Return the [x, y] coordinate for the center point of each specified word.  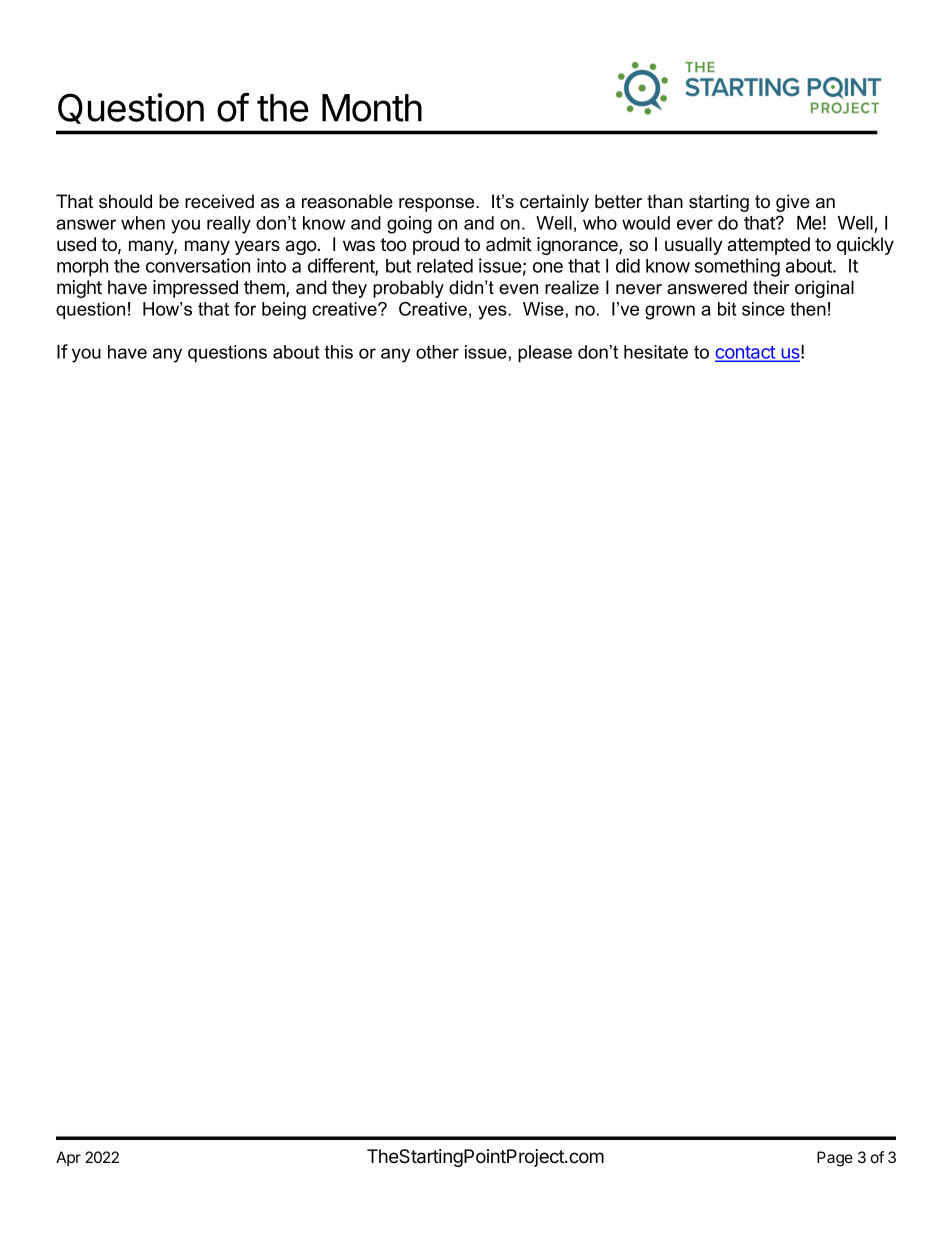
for [245, 309]
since [763, 309]
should [125, 201]
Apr [68, 1158]
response [438, 205]
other [437, 352]
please [545, 354]
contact [746, 353]
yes [493, 312]
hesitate [656, 352]
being [284, 311]
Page [835, 1159]
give [793, 203]
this [339, 352]
